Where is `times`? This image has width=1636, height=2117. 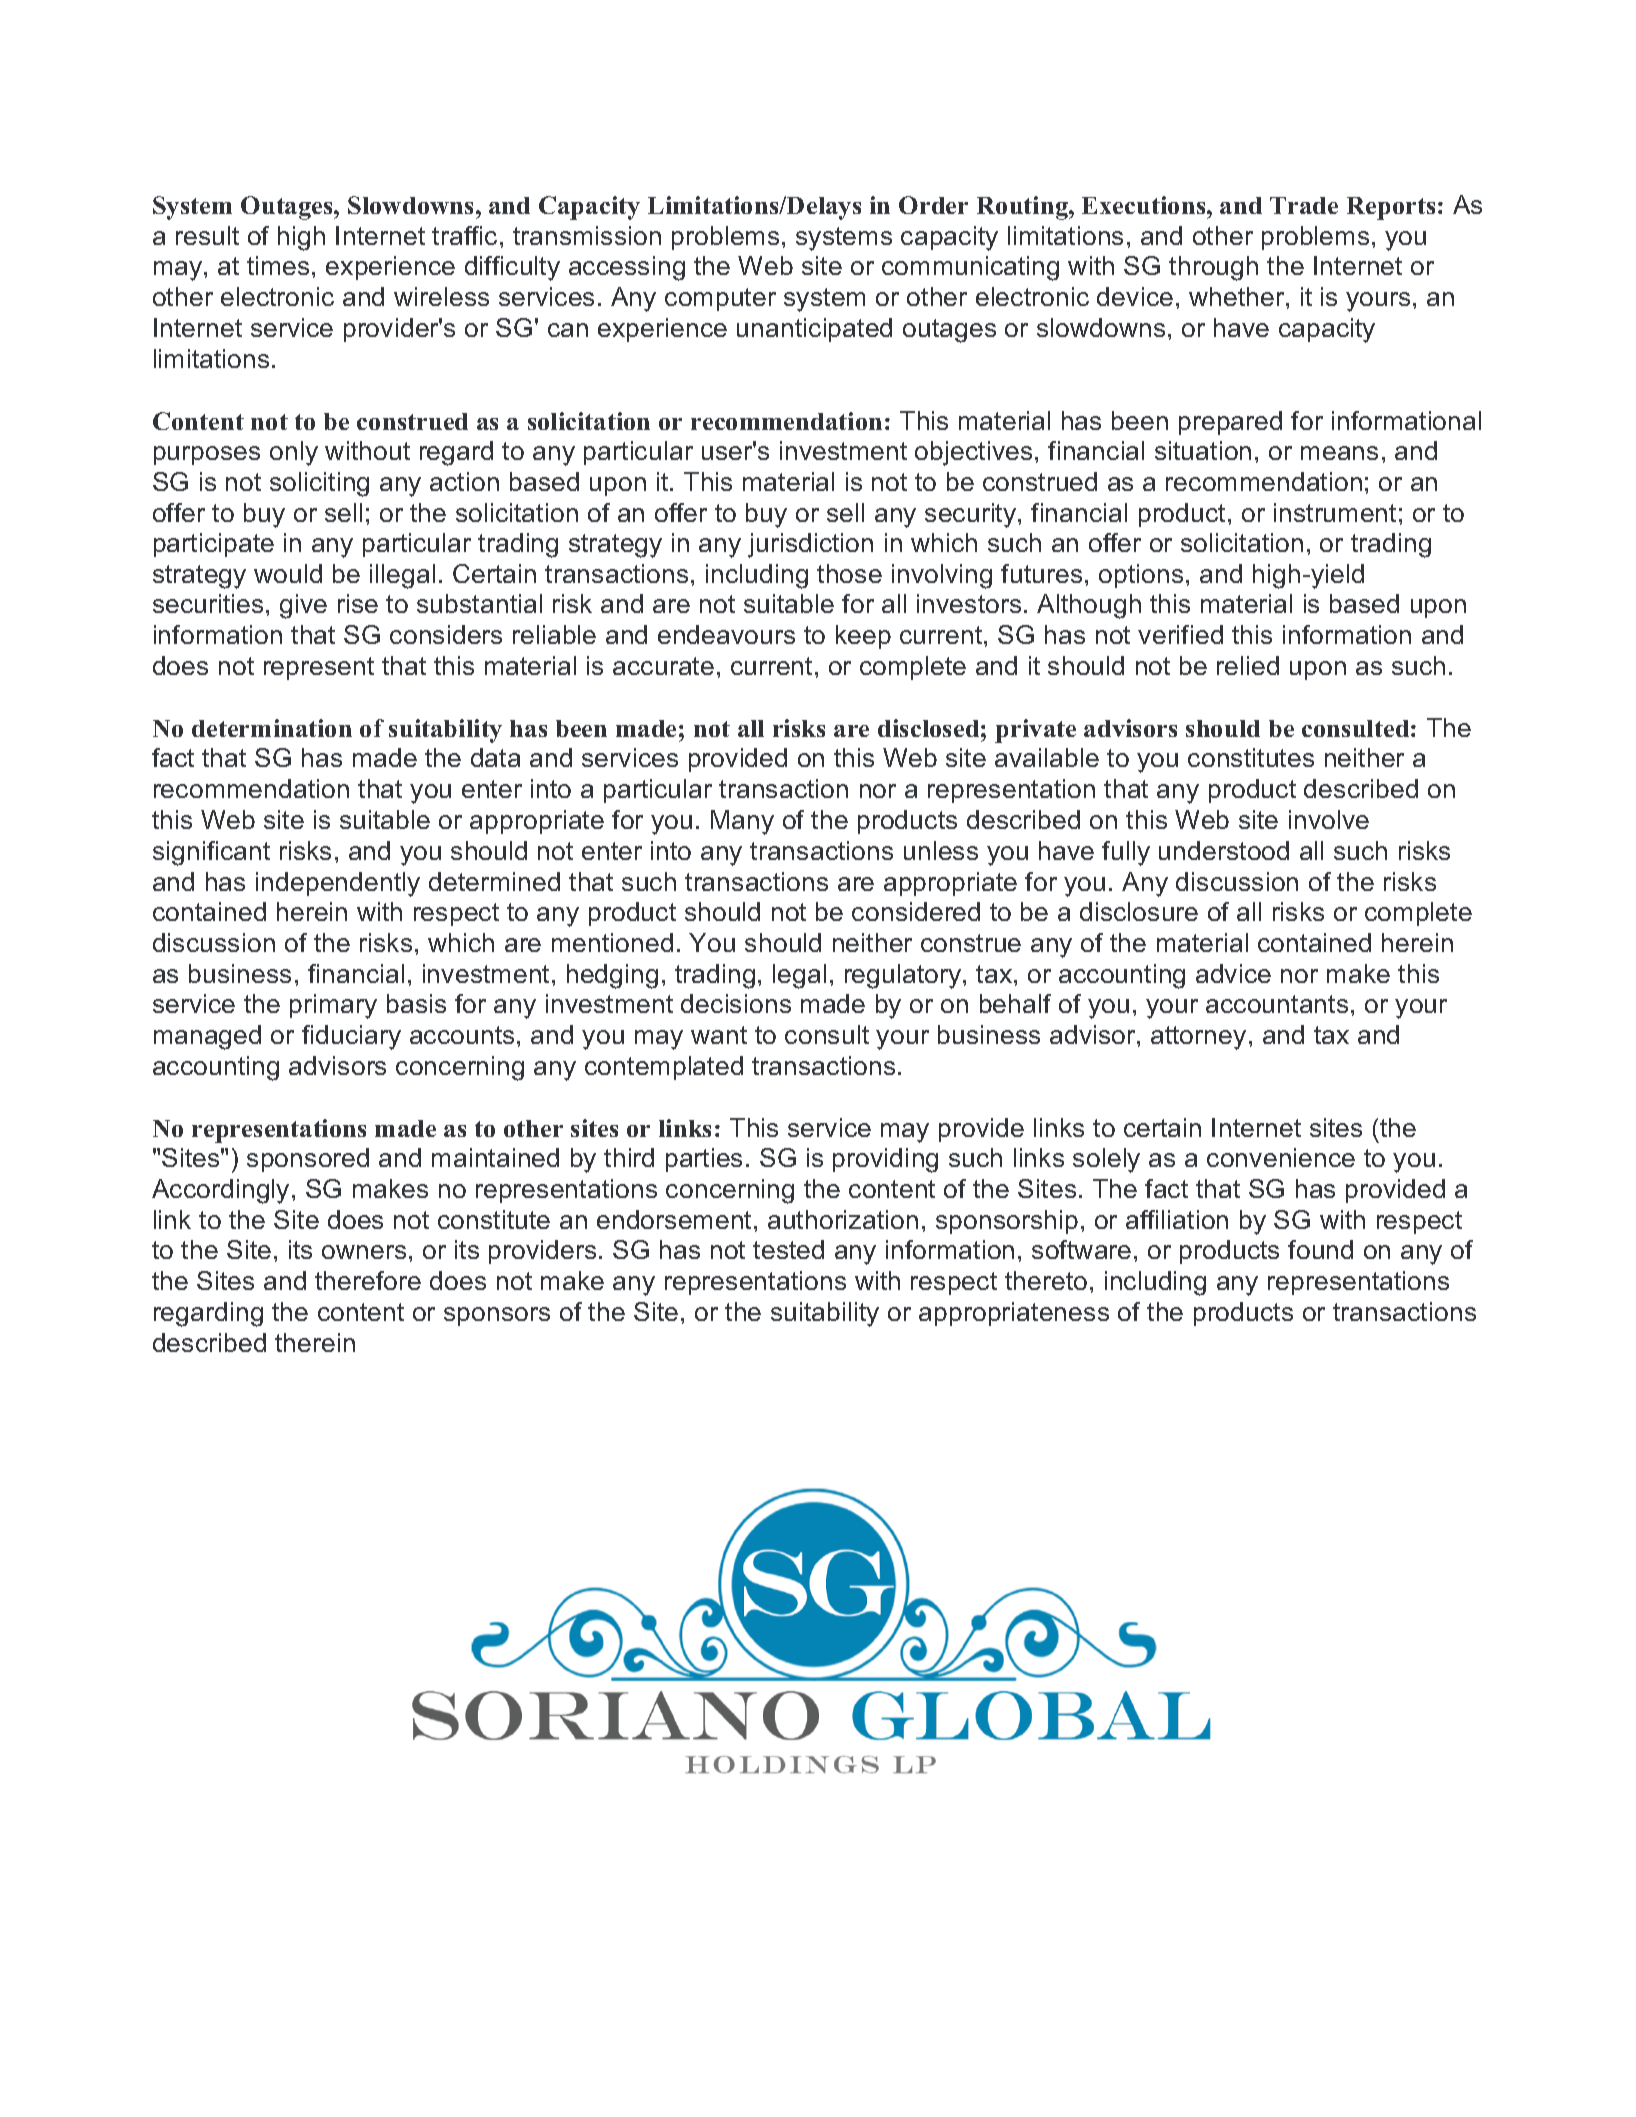
times is located at coordinates (278, 265).
